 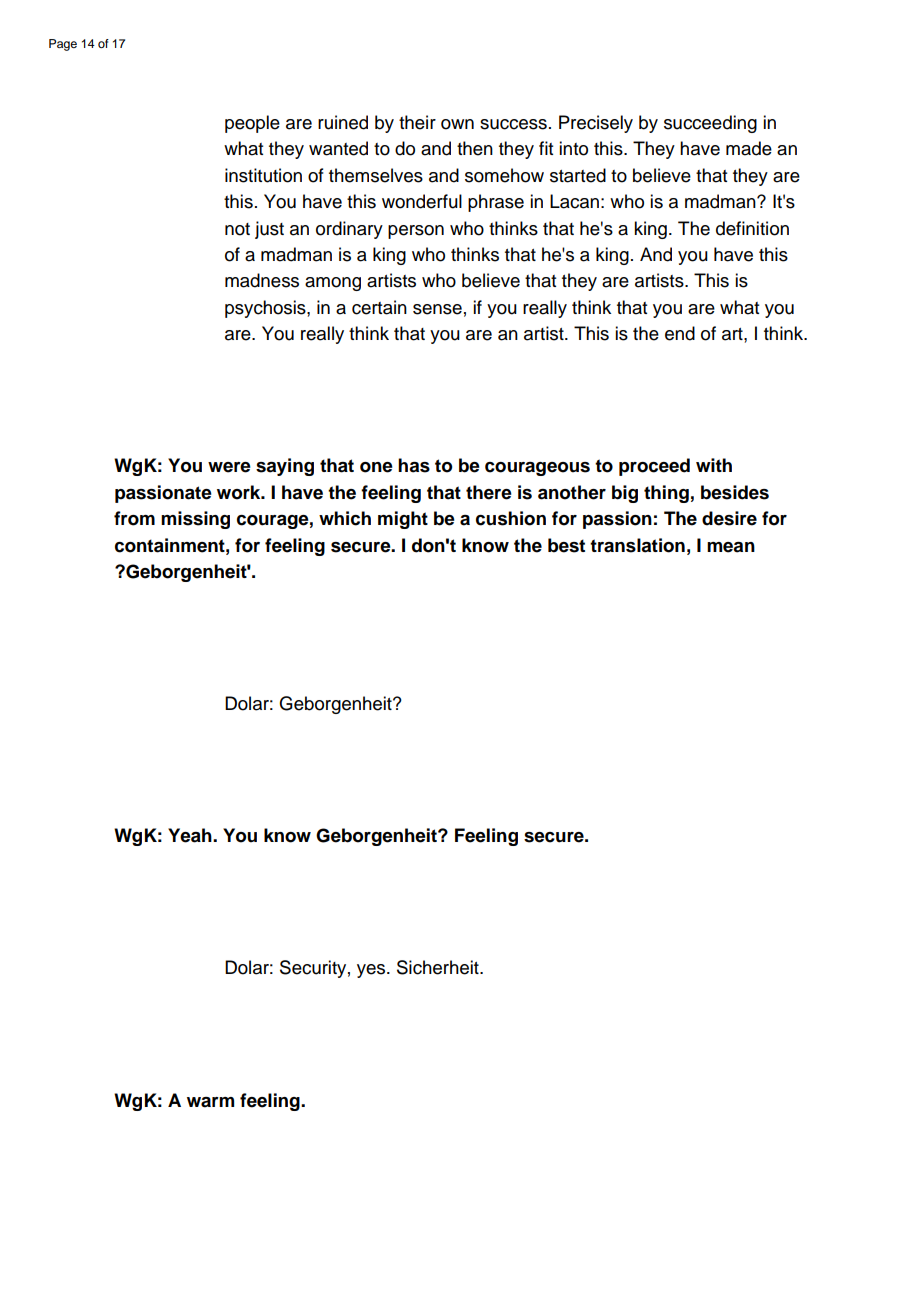 I want to click on Page, so click(x=63, y=45).
